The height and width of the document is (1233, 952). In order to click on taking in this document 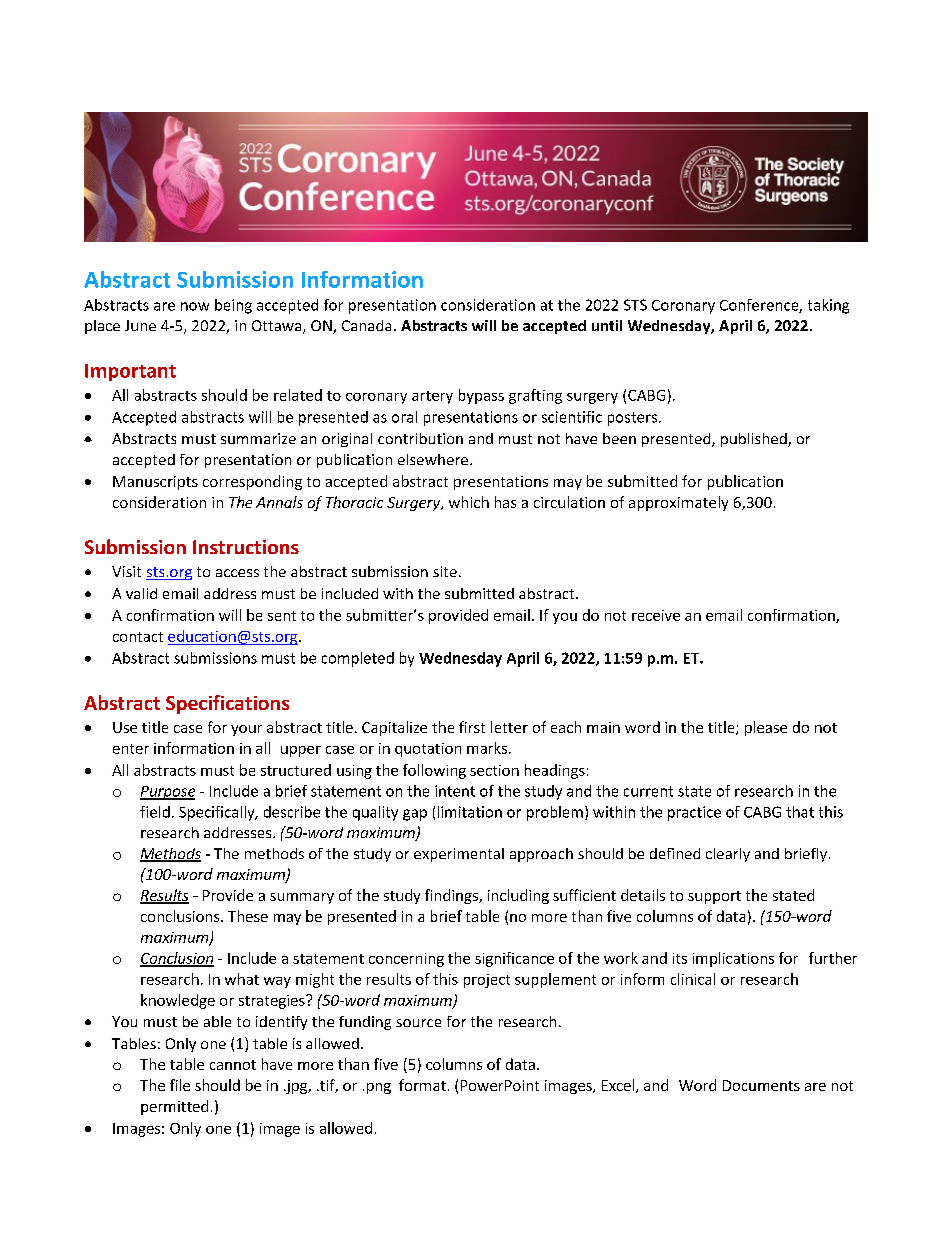, I will do `click(828, 306)`.
